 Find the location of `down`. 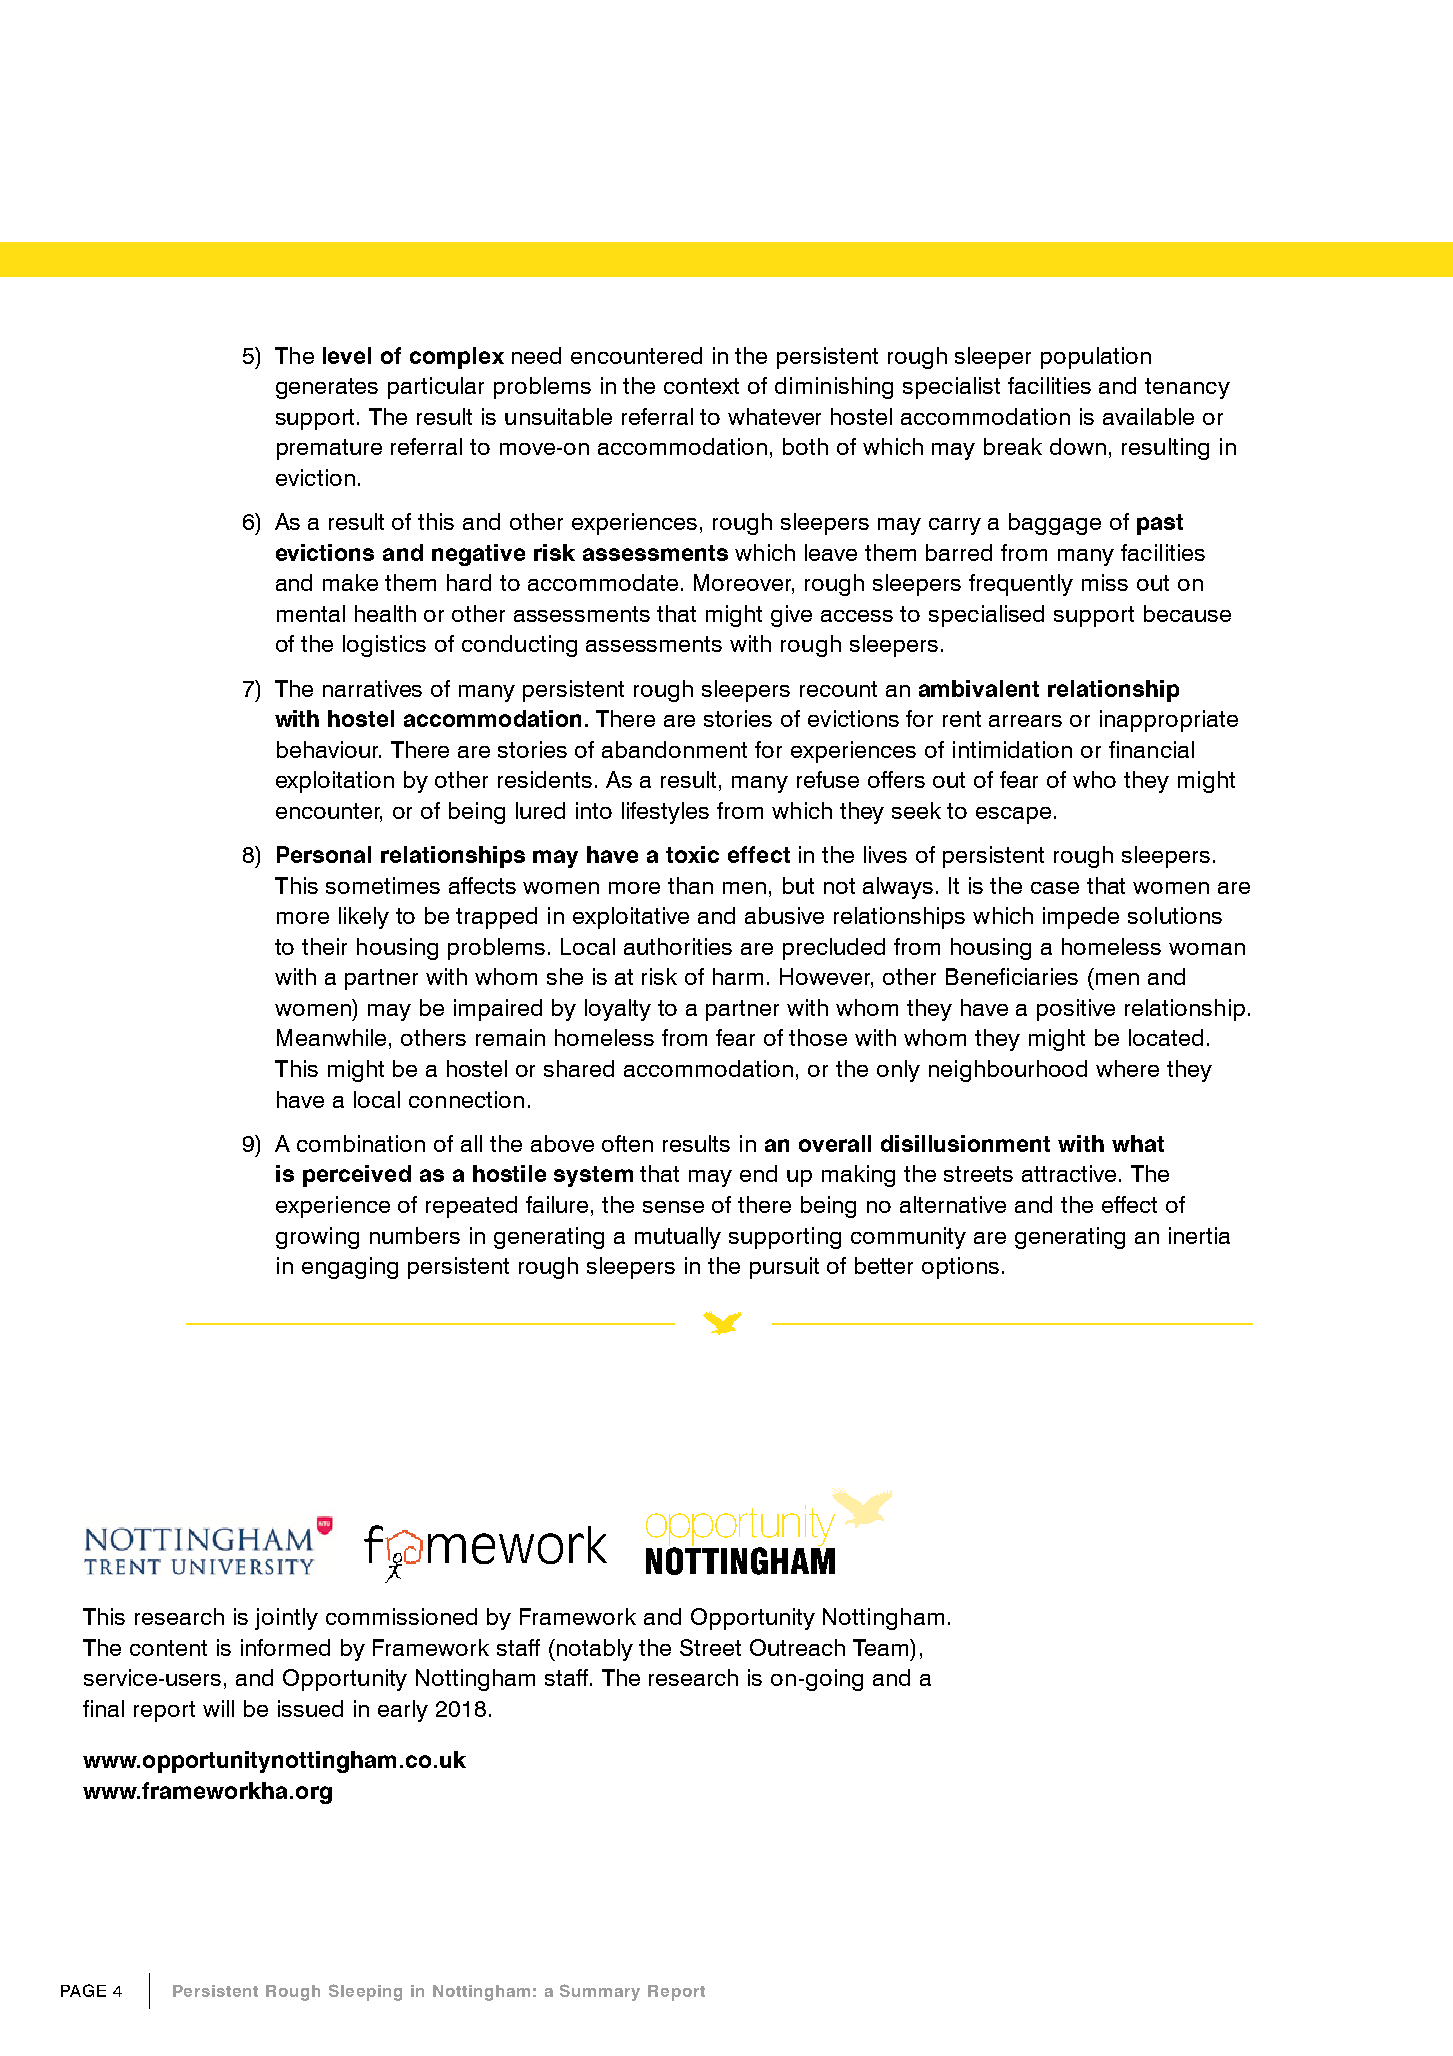

down is located at coordinates (1078, 446).
